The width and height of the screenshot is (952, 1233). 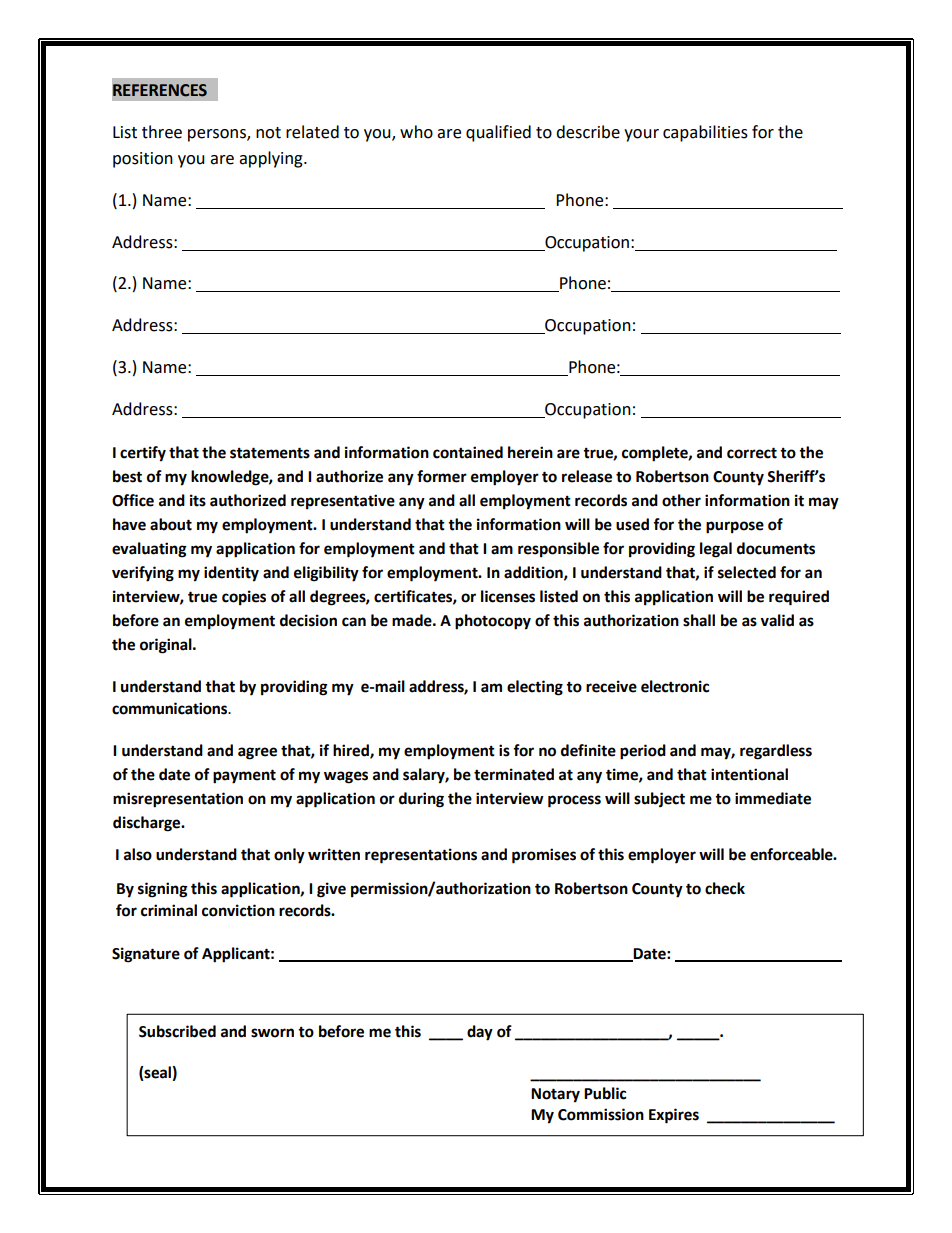 I want to click on shall, so click(x=699, y=620).
